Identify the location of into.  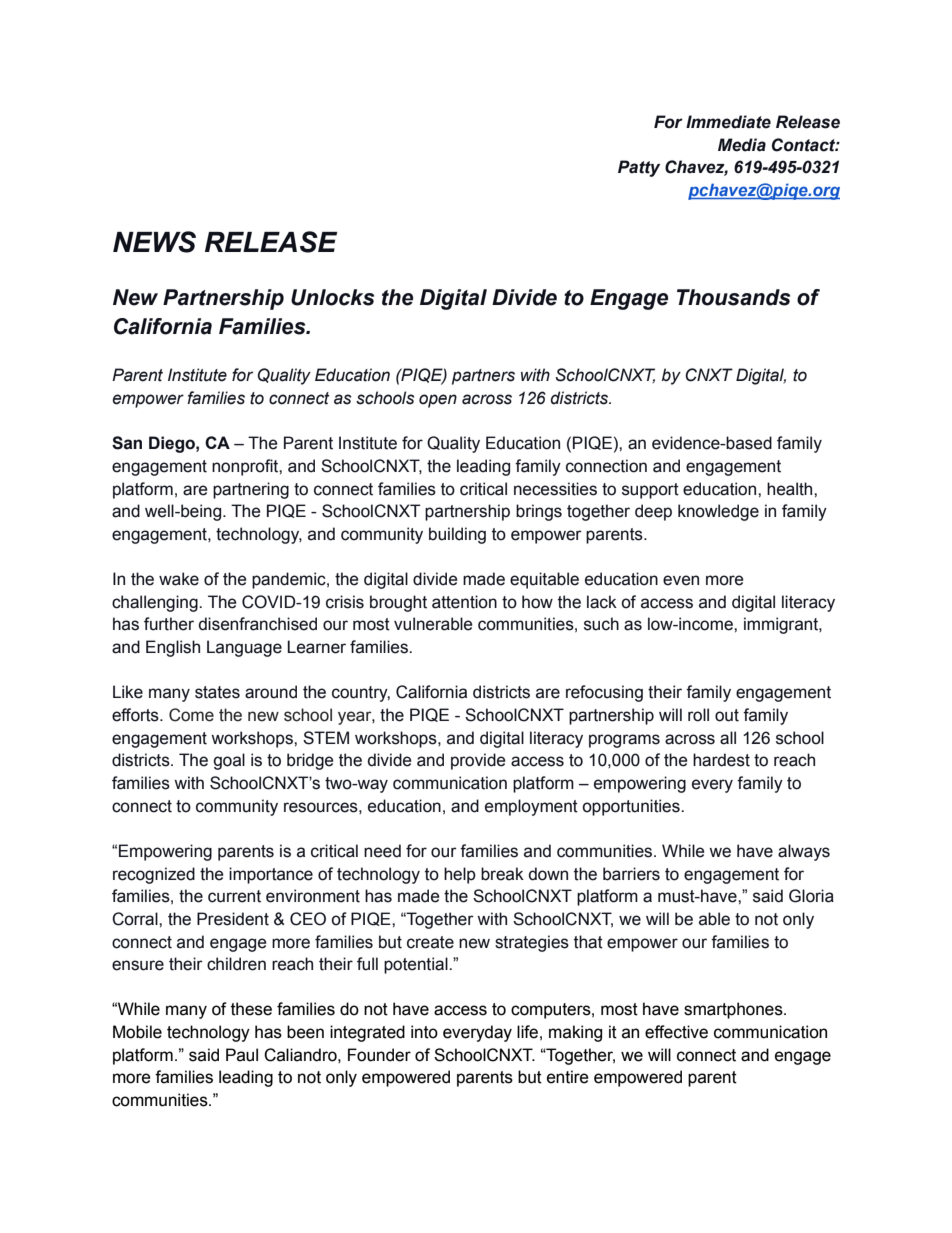
(424, 1032).
